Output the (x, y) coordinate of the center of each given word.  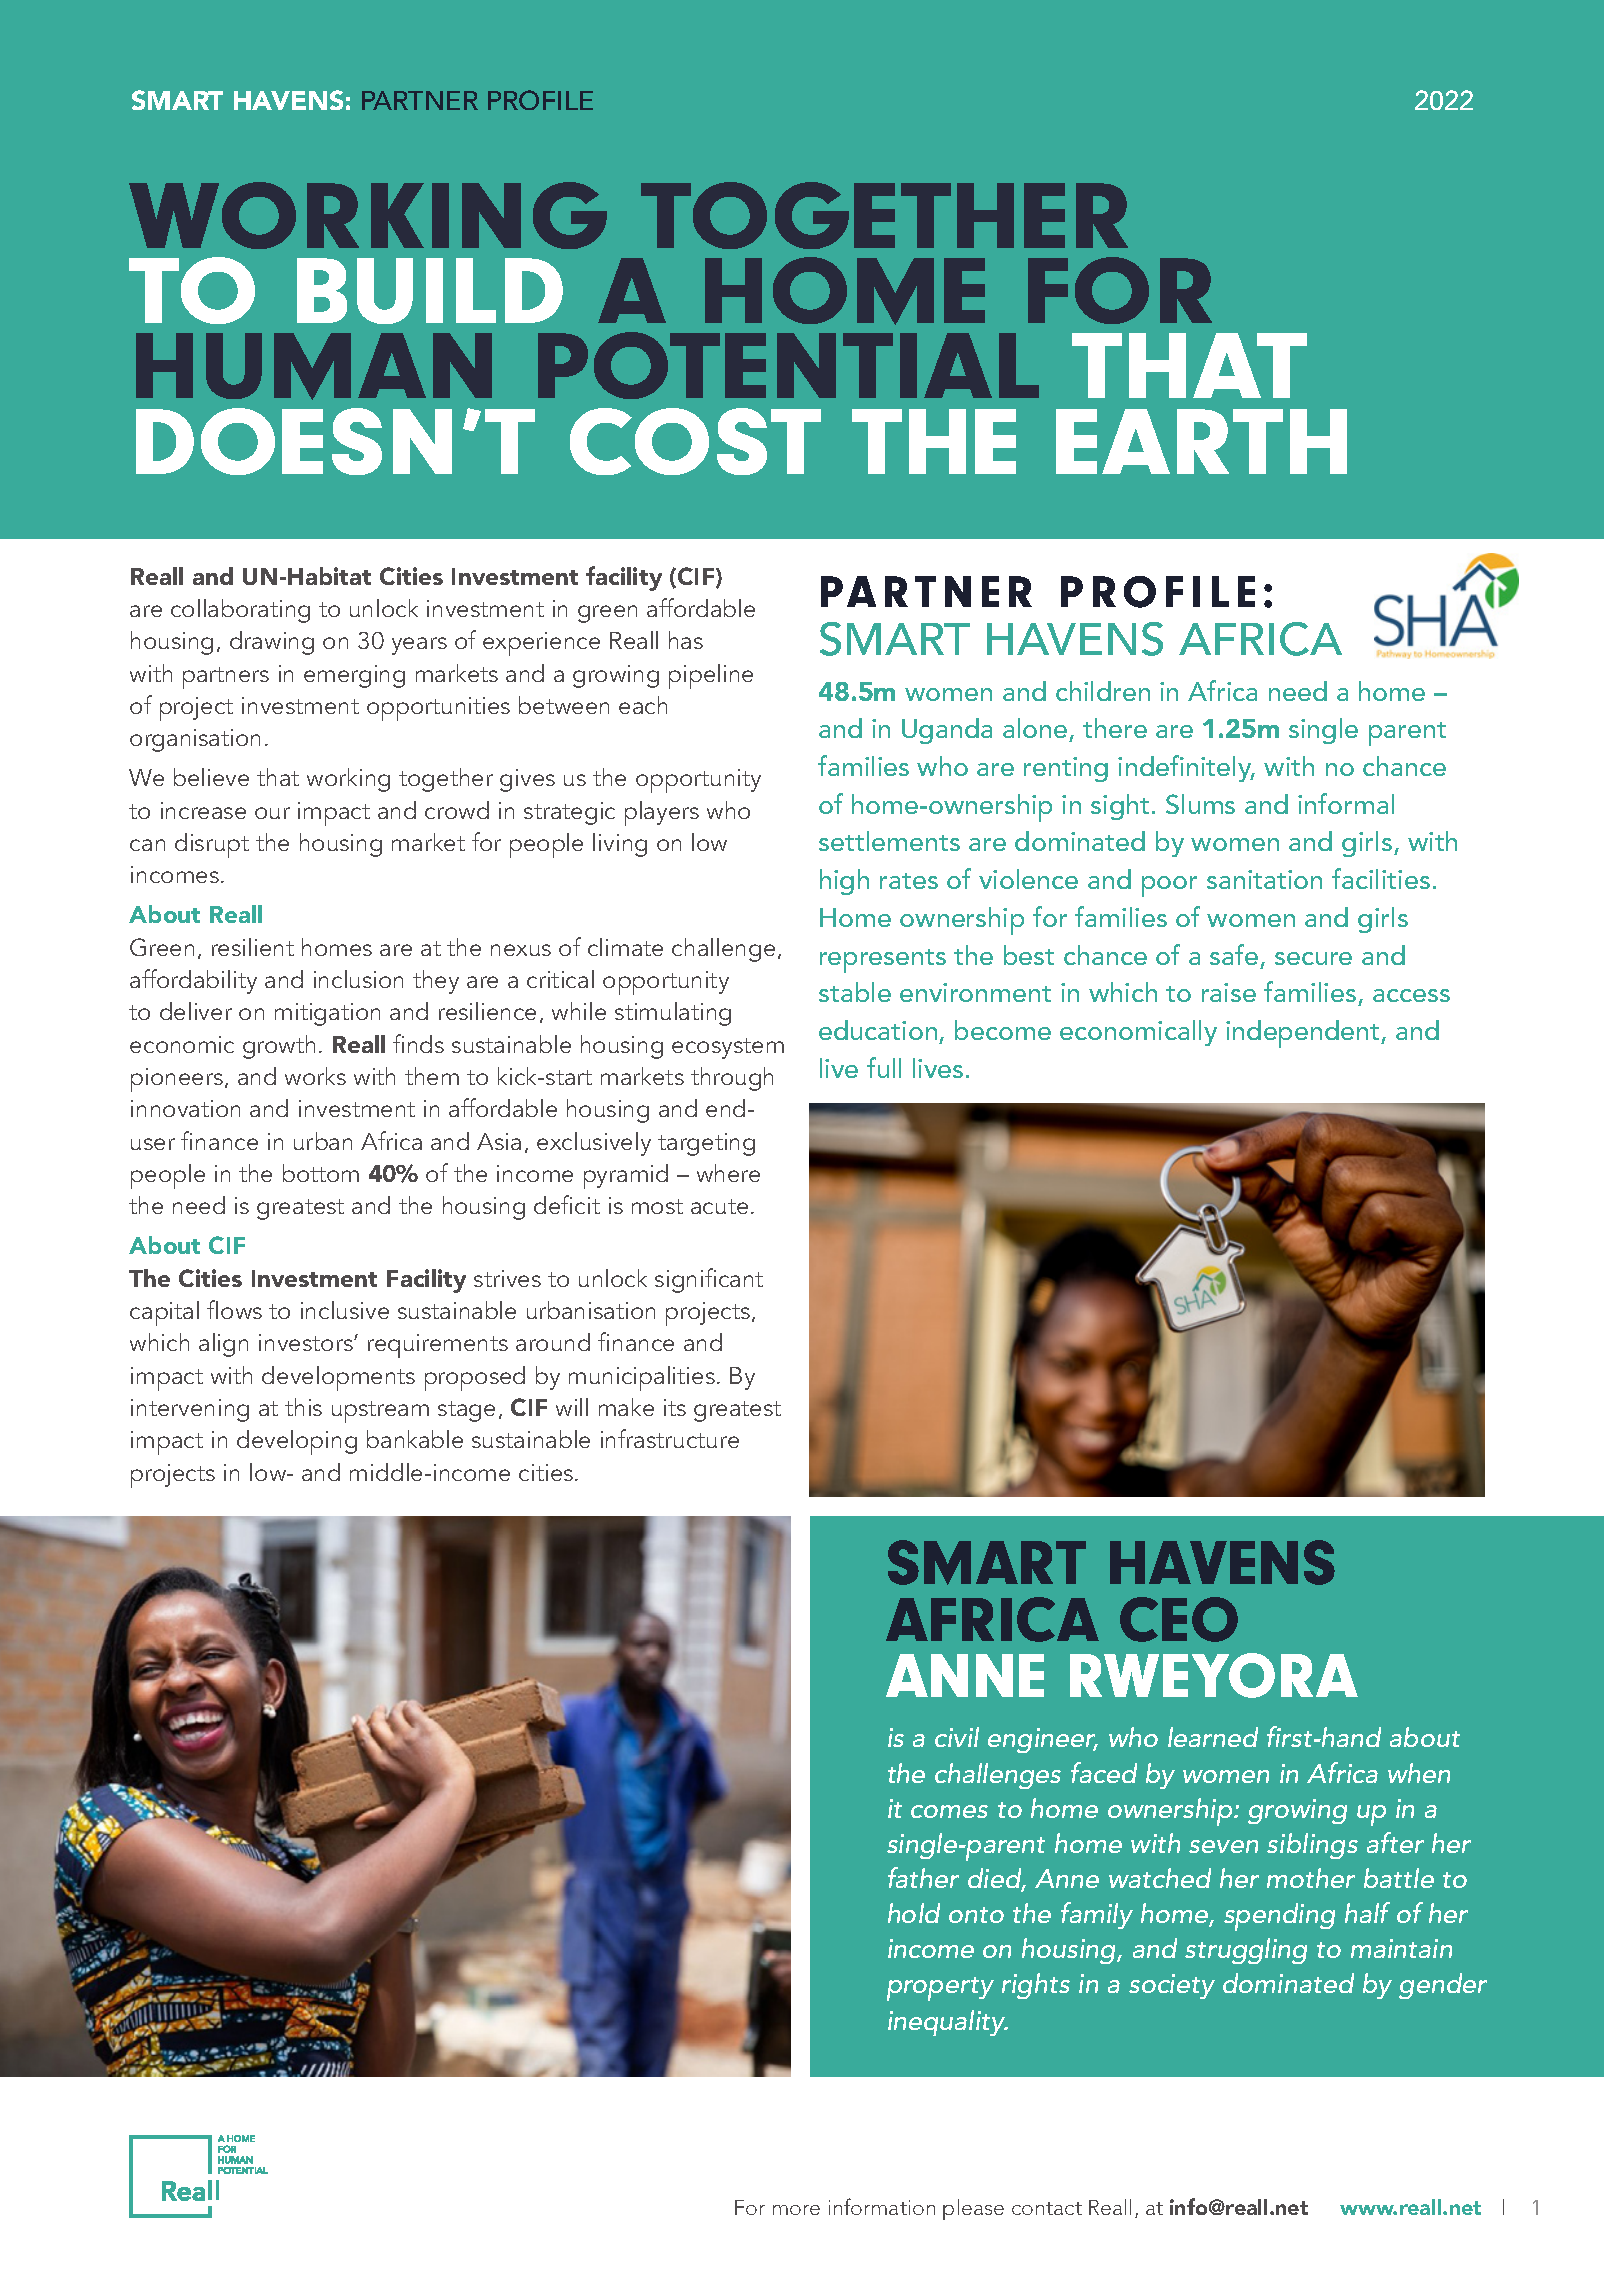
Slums (1200, 804)
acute (719, 1206)
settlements (889, 841)
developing (297, 1442)
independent (1304, 1034)
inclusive (345, 1310)
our (272, 813)
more (796, 2210)
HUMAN (314, 366)
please (973, 2209)
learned (1213, 1737)
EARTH (1201, 441)
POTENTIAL (788, 365)
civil (957, 1737)
